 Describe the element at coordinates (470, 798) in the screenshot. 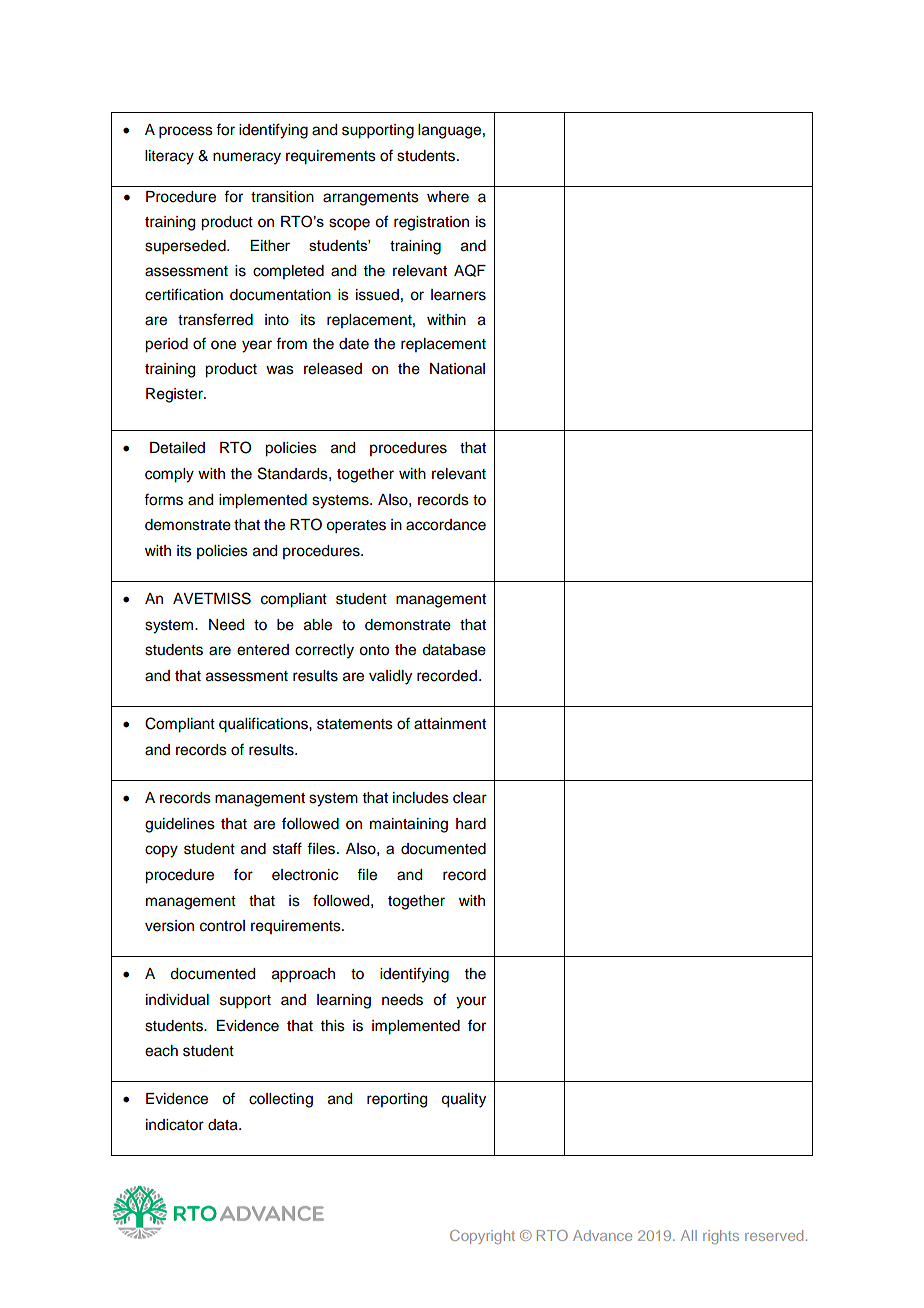

I see `clear` at that location.
